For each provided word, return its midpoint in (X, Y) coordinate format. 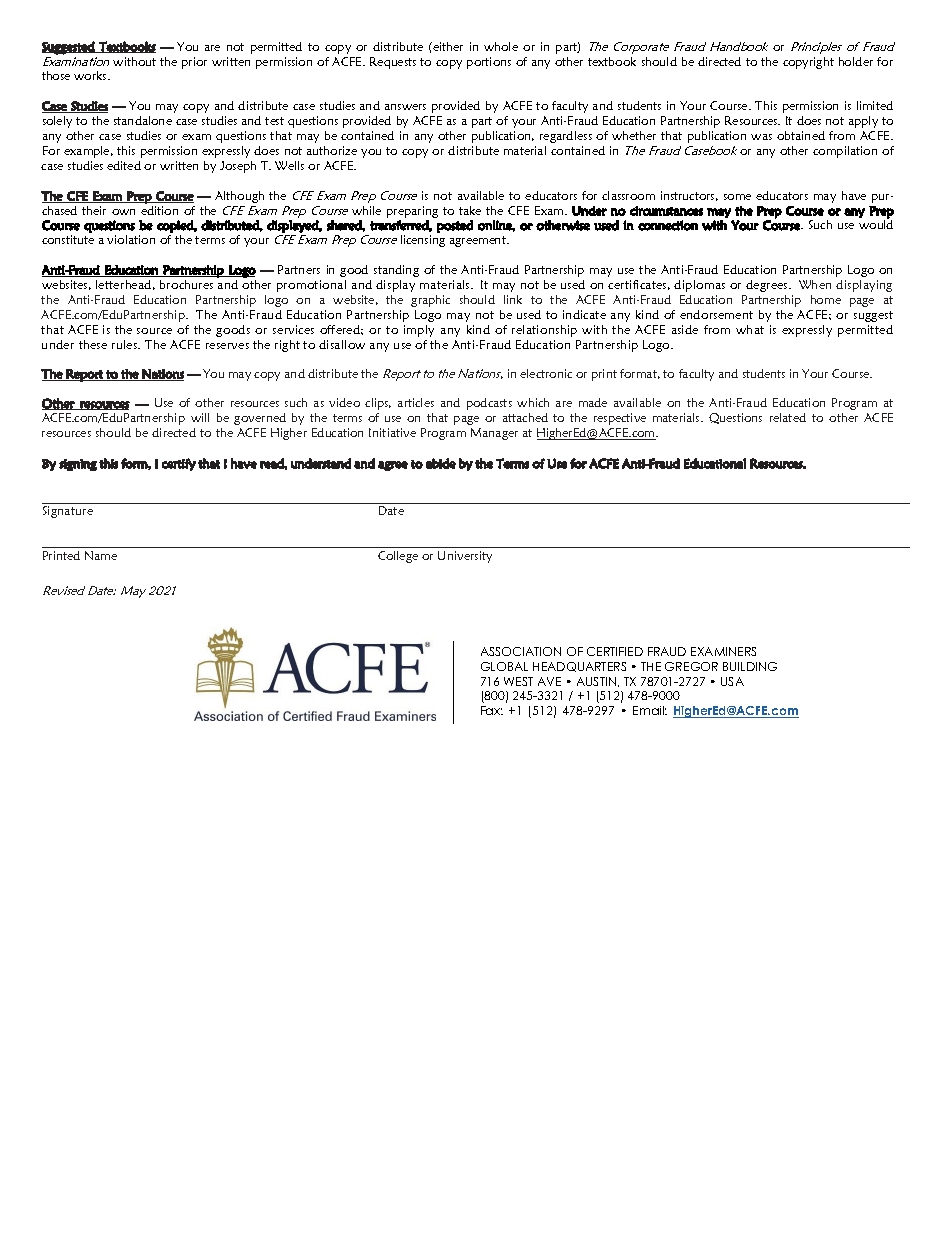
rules (125, 344)
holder (856, 61)
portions (489, 63)
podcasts (489, 404)
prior (194, 63)
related (788, 417)
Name (101, 555)
